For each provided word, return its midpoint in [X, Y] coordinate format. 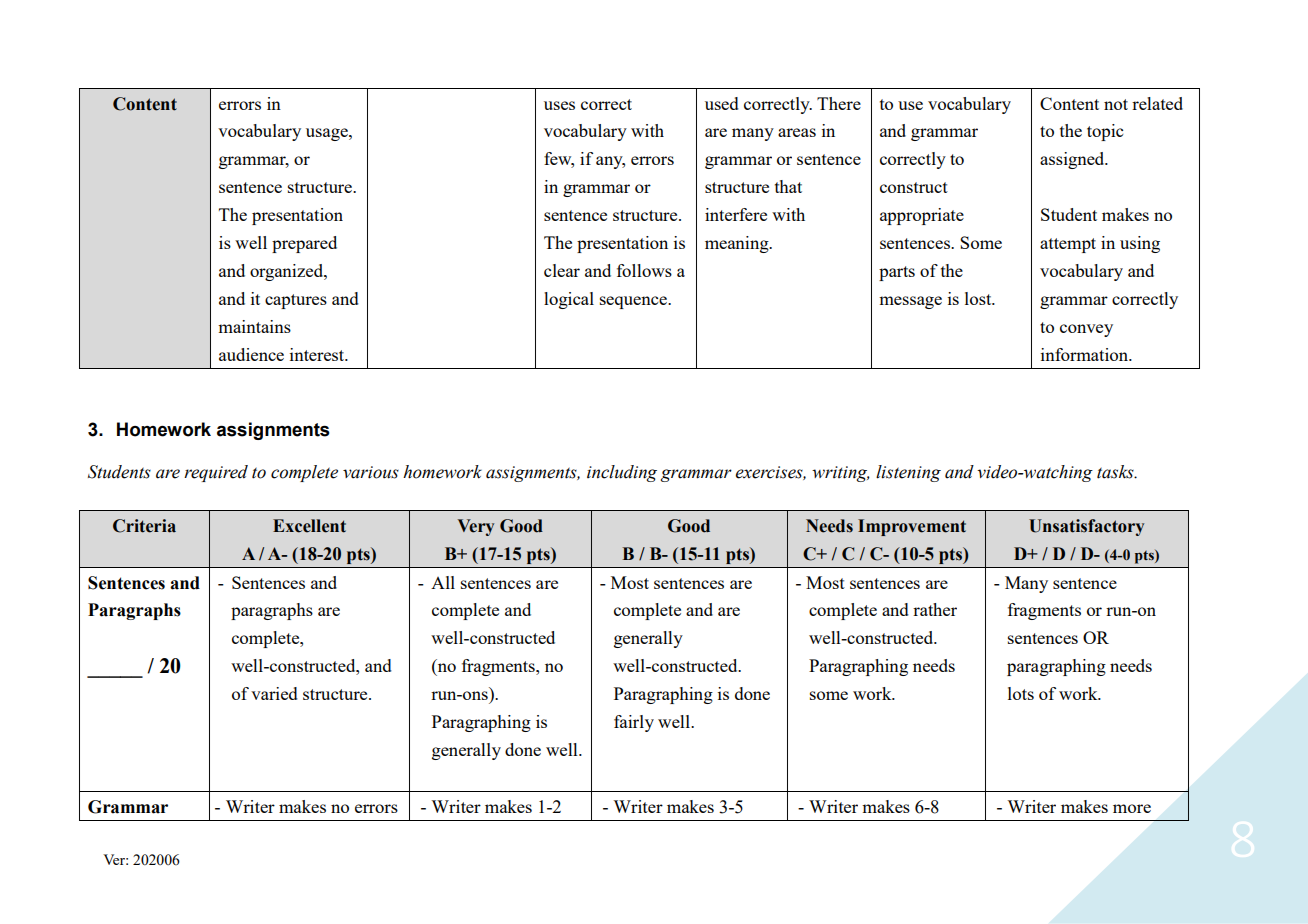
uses [559, 105]
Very [475, 527]
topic [1105, 132]
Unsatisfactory [1086, 527]
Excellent [309, 526]
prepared [304, 244]
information [1086, 354]
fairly [634, 723]
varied [274, 693]
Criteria [144, 526]
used [722, 103]
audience [251, 354]
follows [644, 270]
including [622, 473]
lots [1021, 693]
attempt [1068, 245]
